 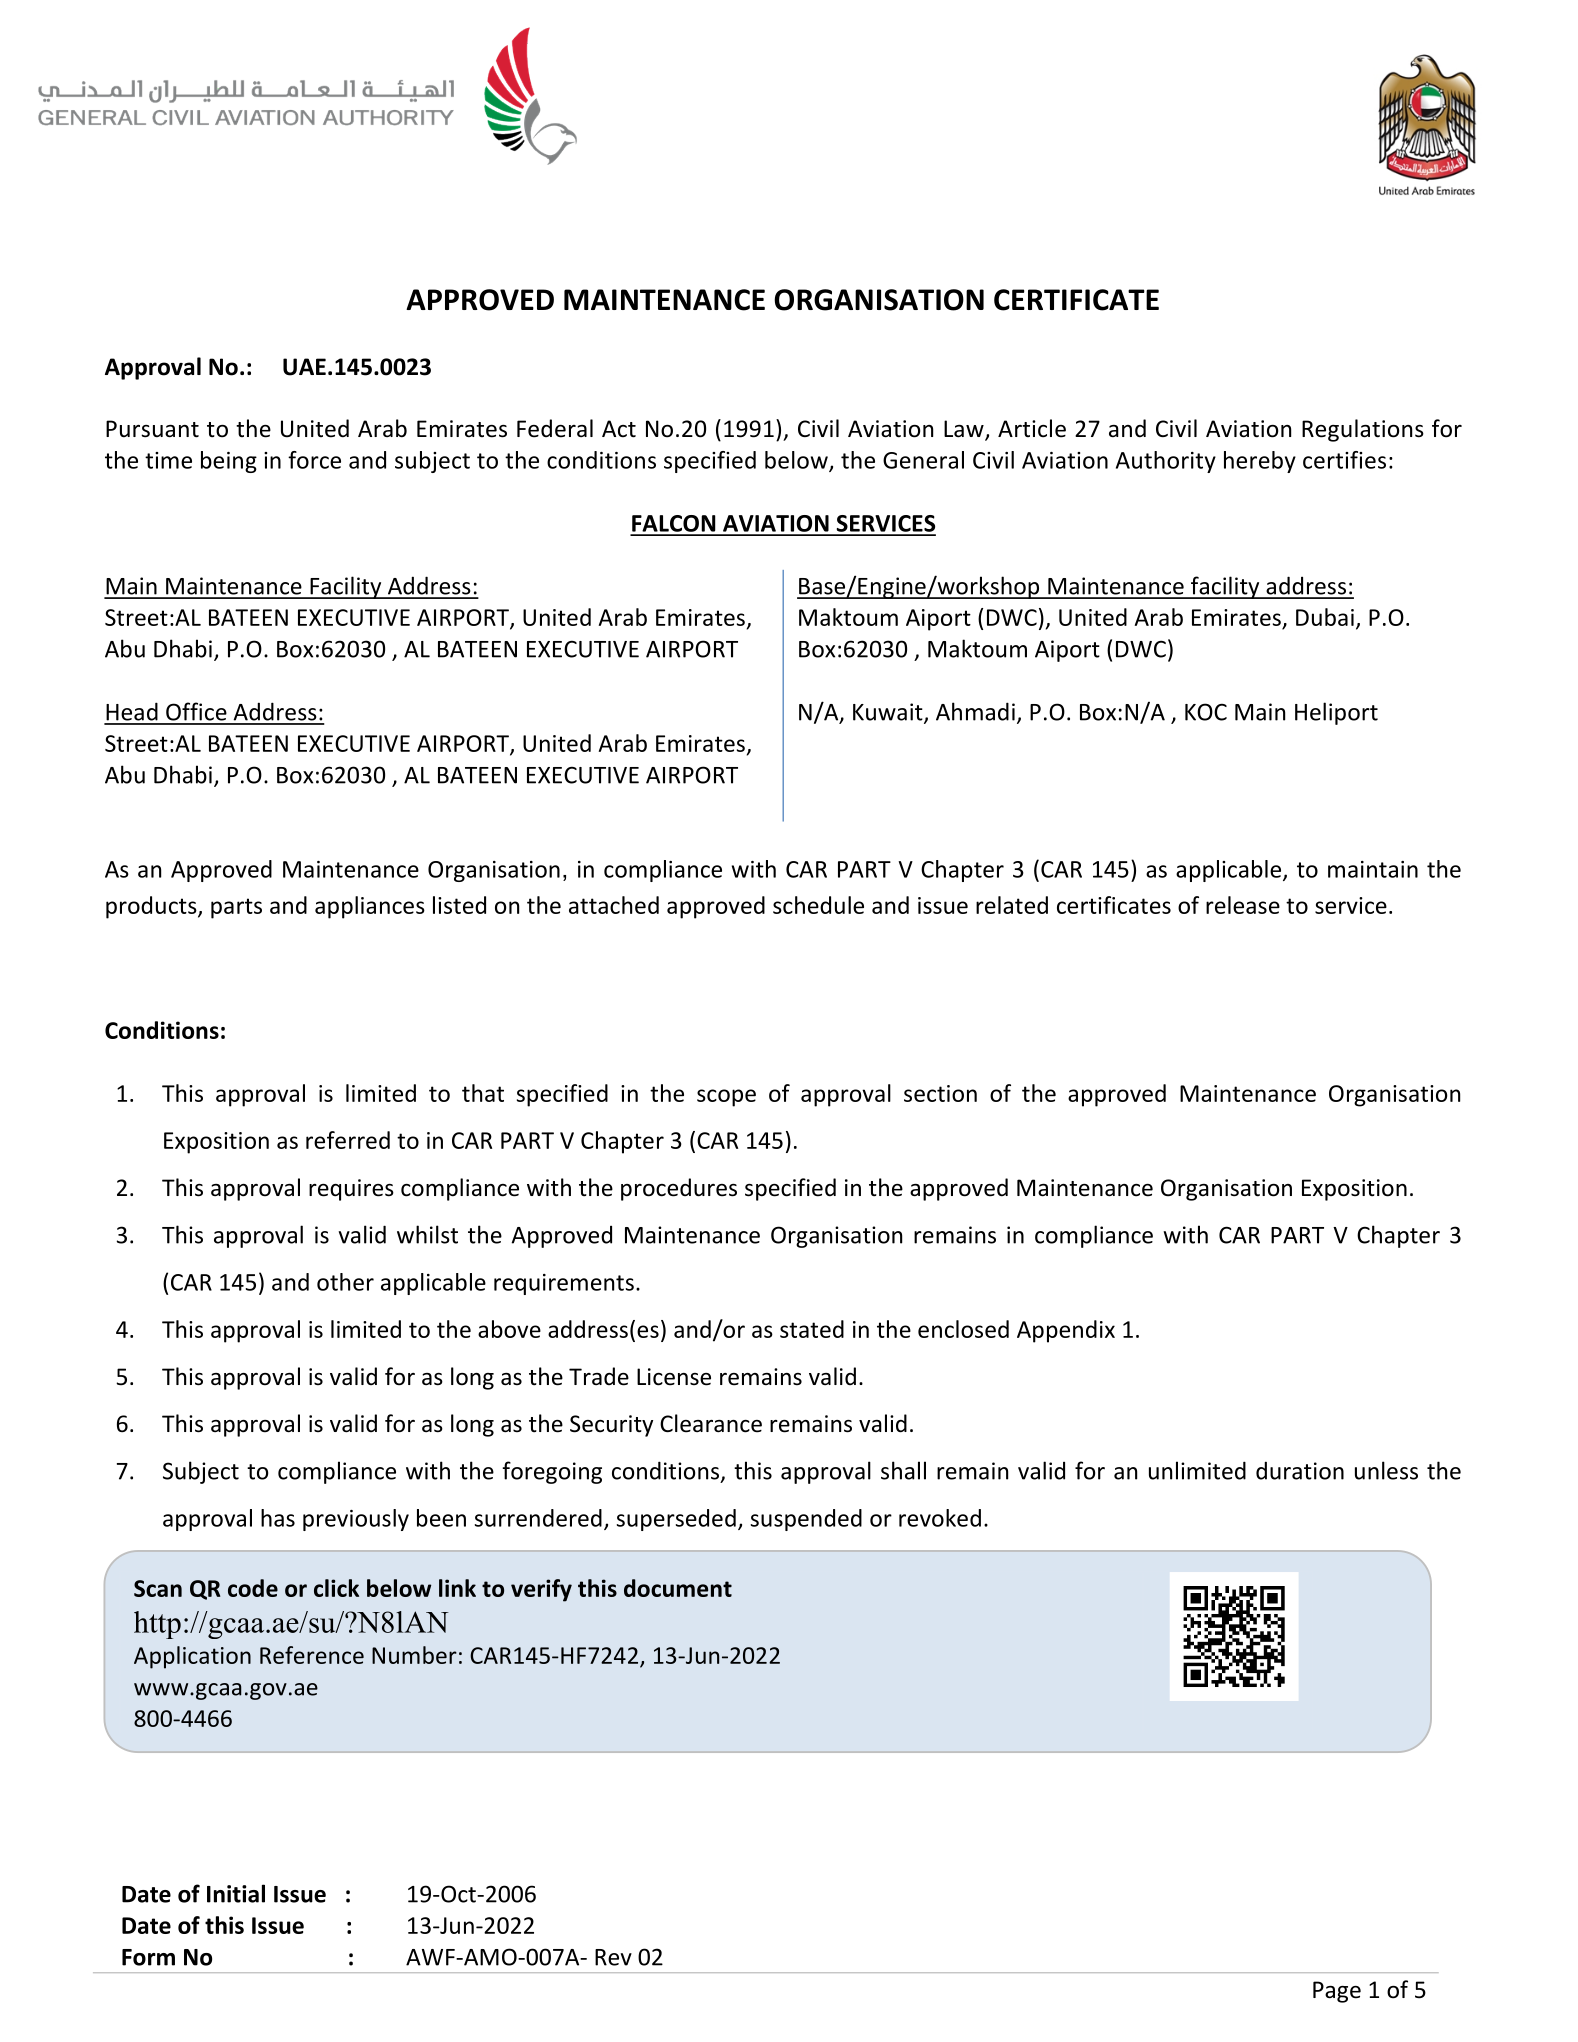 I want to click on appliances, so click(x=370, y=907).
